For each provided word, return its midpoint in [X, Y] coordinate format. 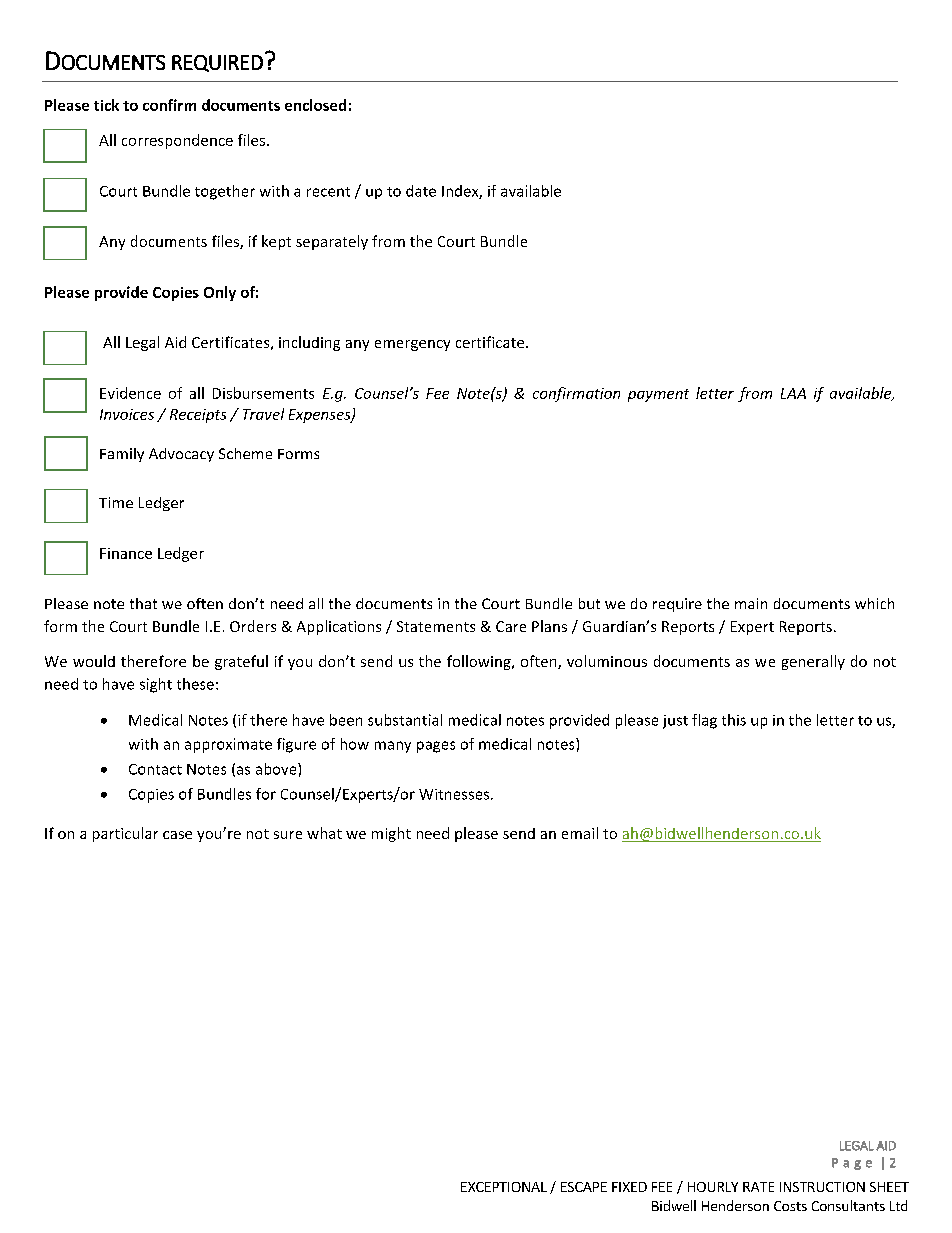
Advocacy [181, 455]
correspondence [177, 141]
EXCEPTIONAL [504, 1187]
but [589, 603]
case [177, 835]
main [751, 603]
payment [658, 395]
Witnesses [455, 794]
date [421, 191]
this [734, 720]
